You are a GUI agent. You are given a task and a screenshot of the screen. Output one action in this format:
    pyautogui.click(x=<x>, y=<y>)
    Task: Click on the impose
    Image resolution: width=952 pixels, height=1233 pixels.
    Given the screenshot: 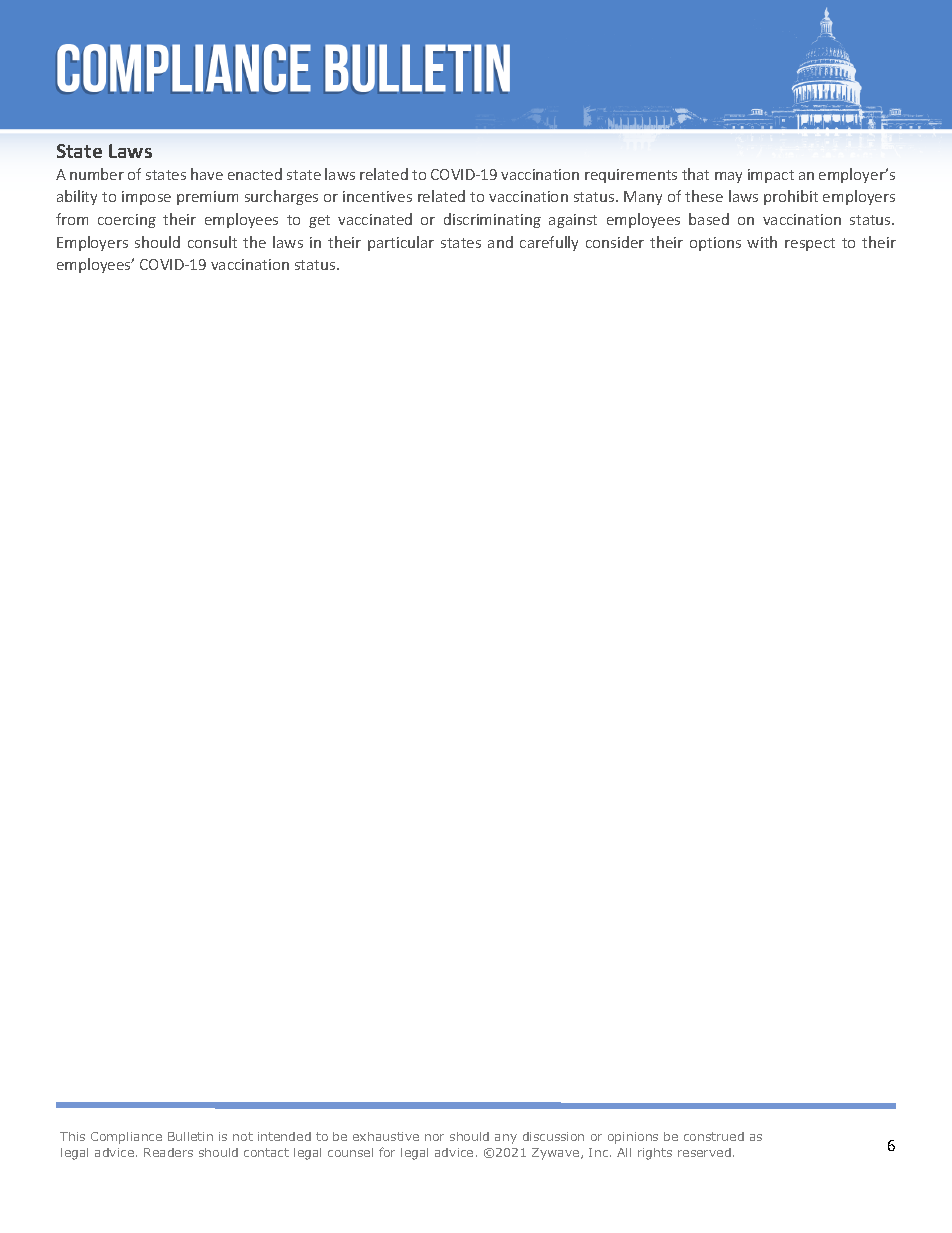 What is the action you would take?
    pyautogui.click(x=146, y=198)
